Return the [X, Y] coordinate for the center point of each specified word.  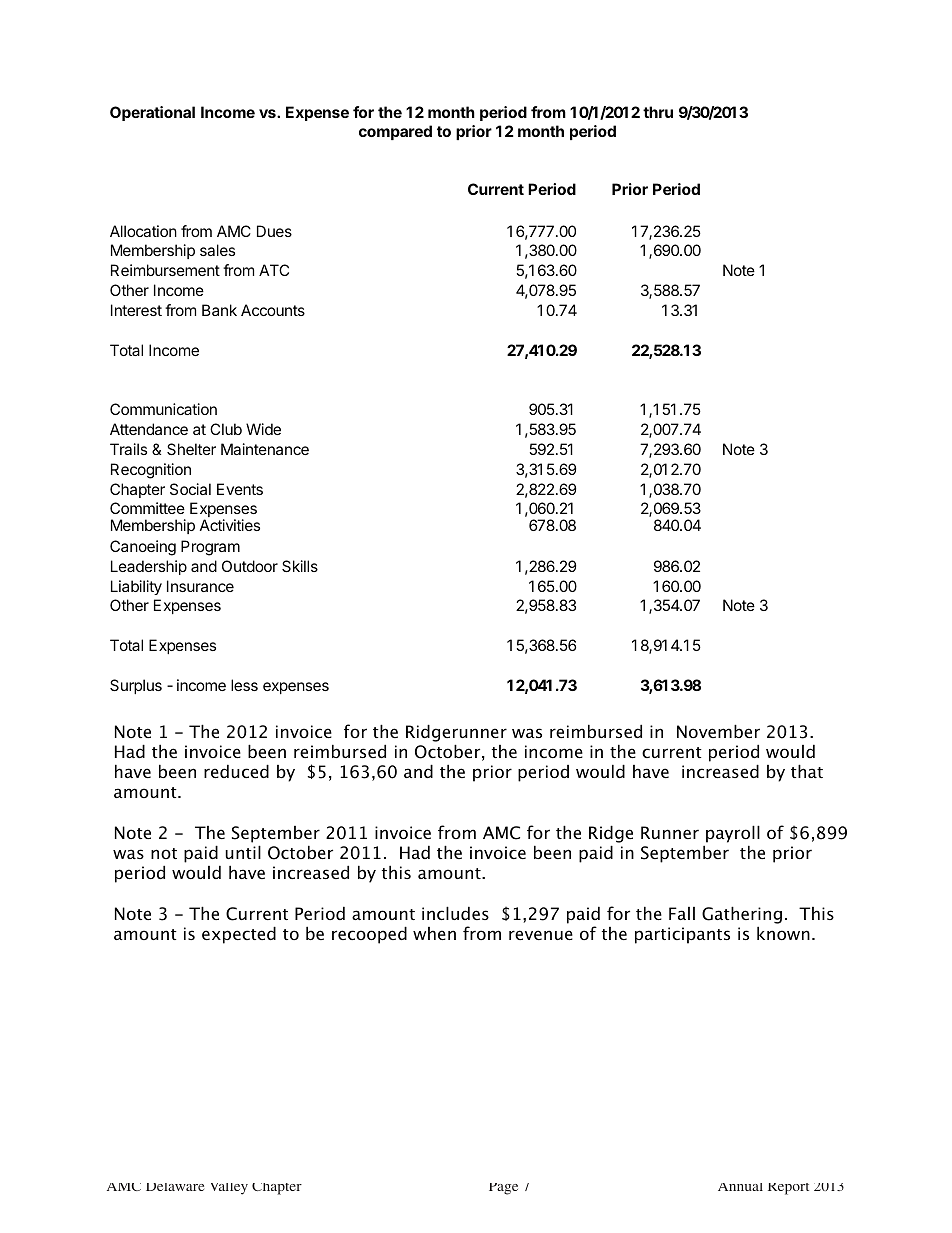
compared [395, 132]
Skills [300, 566]
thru [658, 112]
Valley [229, 1189]
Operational [152, 113]
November [718, 731]
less [244, 685]
